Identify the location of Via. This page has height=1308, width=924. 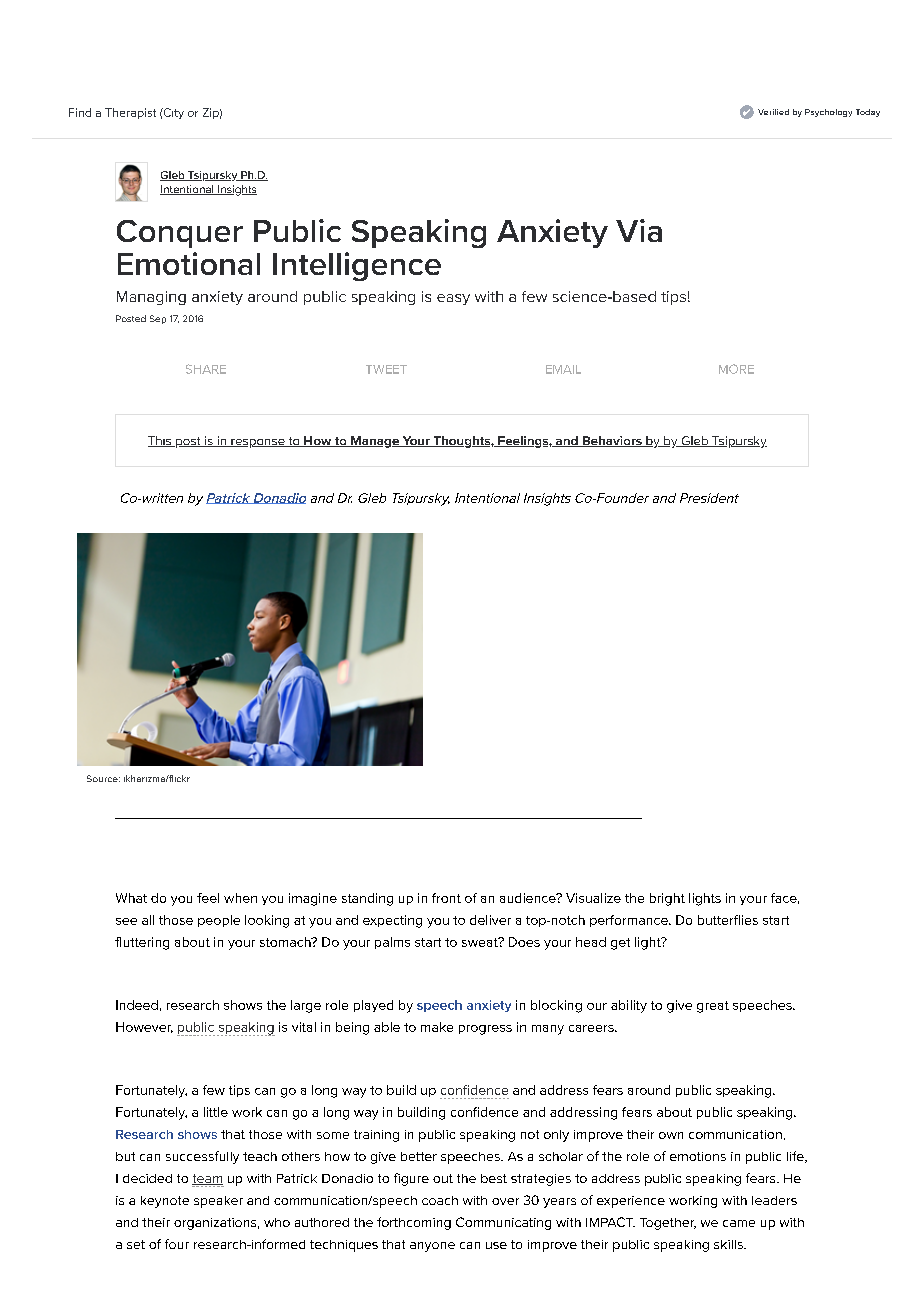
(639, 230).
